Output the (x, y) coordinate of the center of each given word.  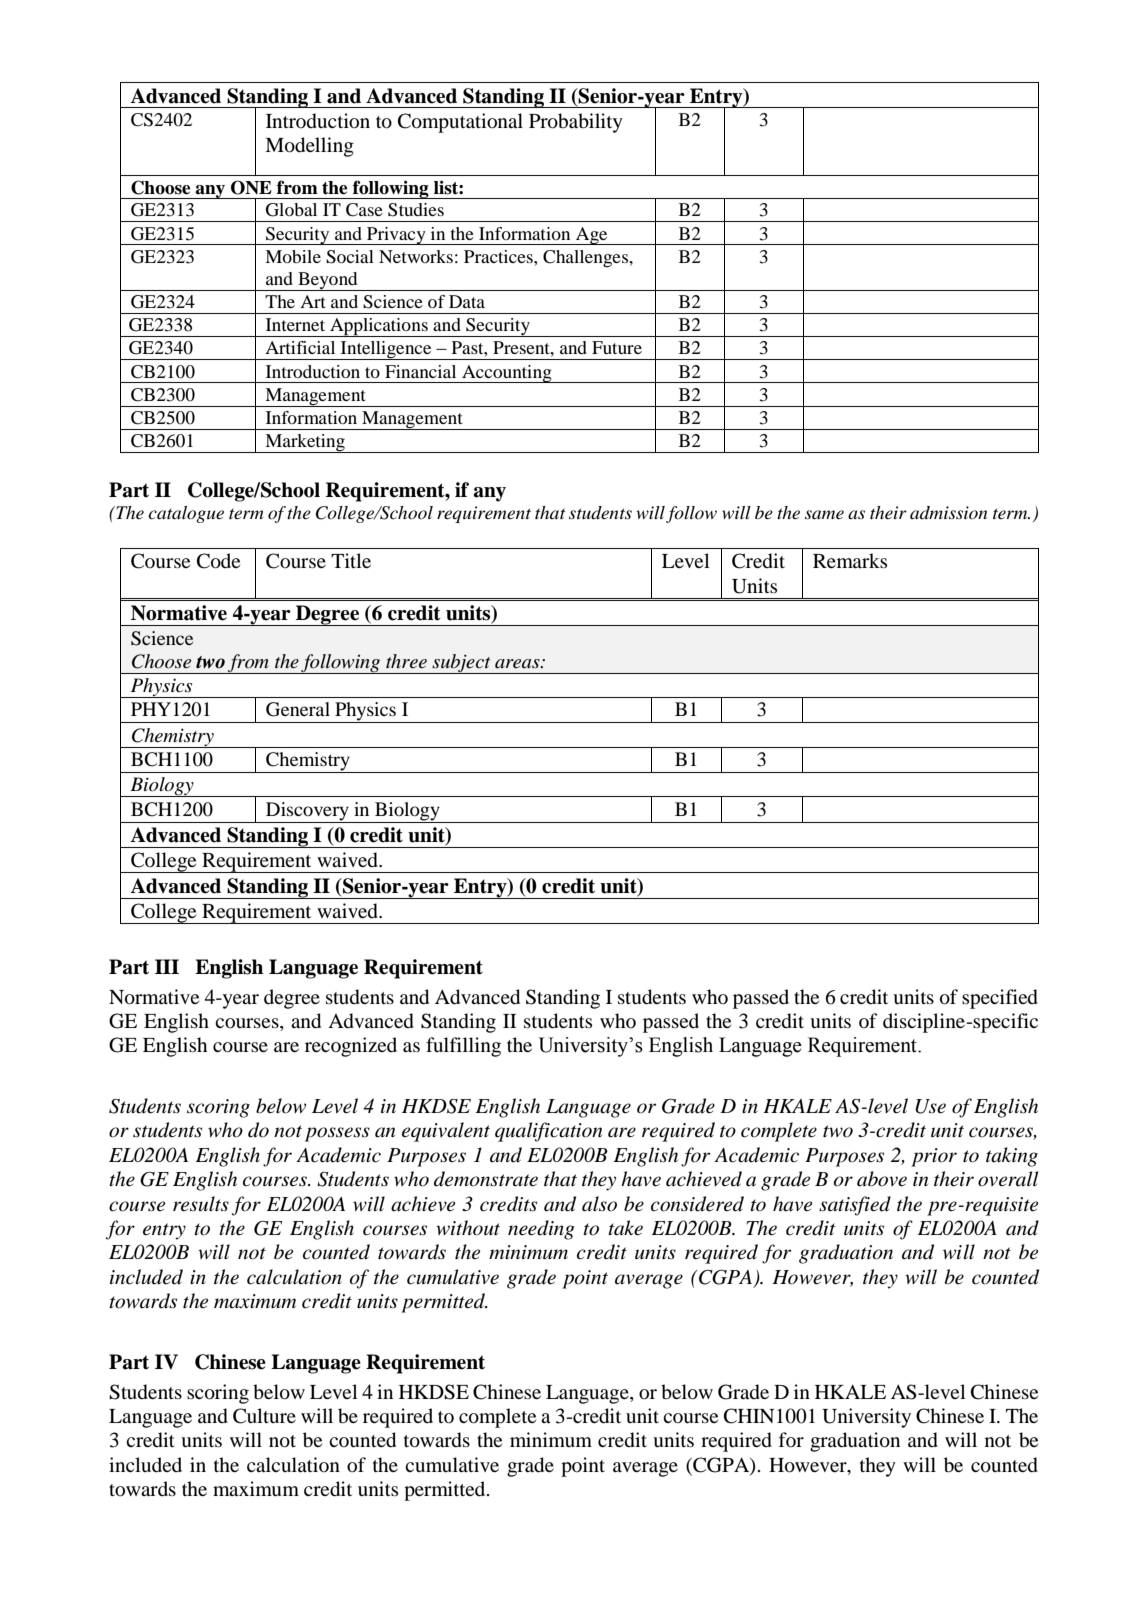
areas (518, 663)
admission (948, 512)
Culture (264, 1416)
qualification (548, 1132)
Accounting (507, 374)
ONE (251, 187)
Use (930, 1106)
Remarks (850, 560)
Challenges (587, 258)
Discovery (307, 811)
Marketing (305, 443)
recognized (351, 1047)
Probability (576, 123)
